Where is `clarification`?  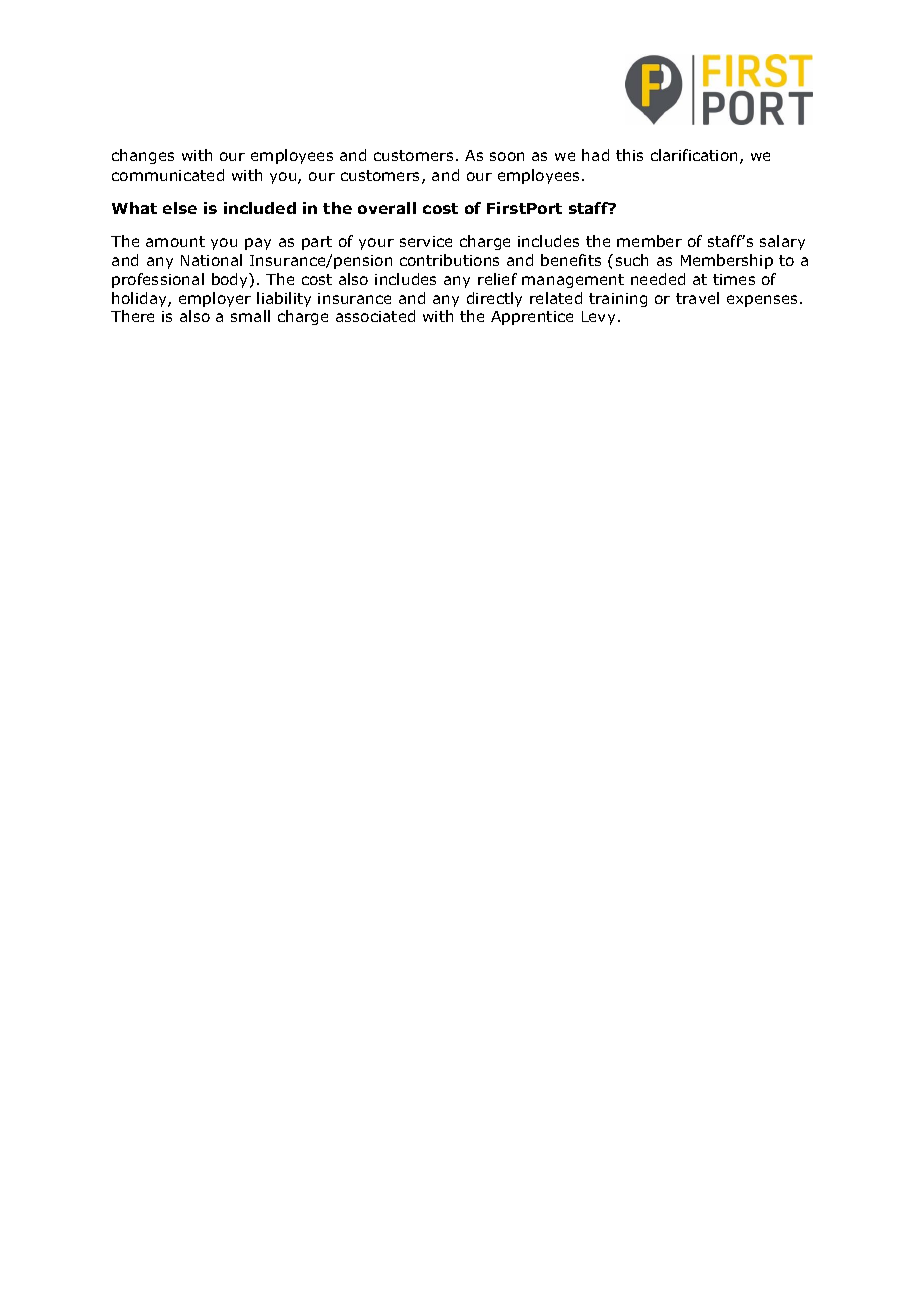 clarification is located at coordinates (694, 155).
